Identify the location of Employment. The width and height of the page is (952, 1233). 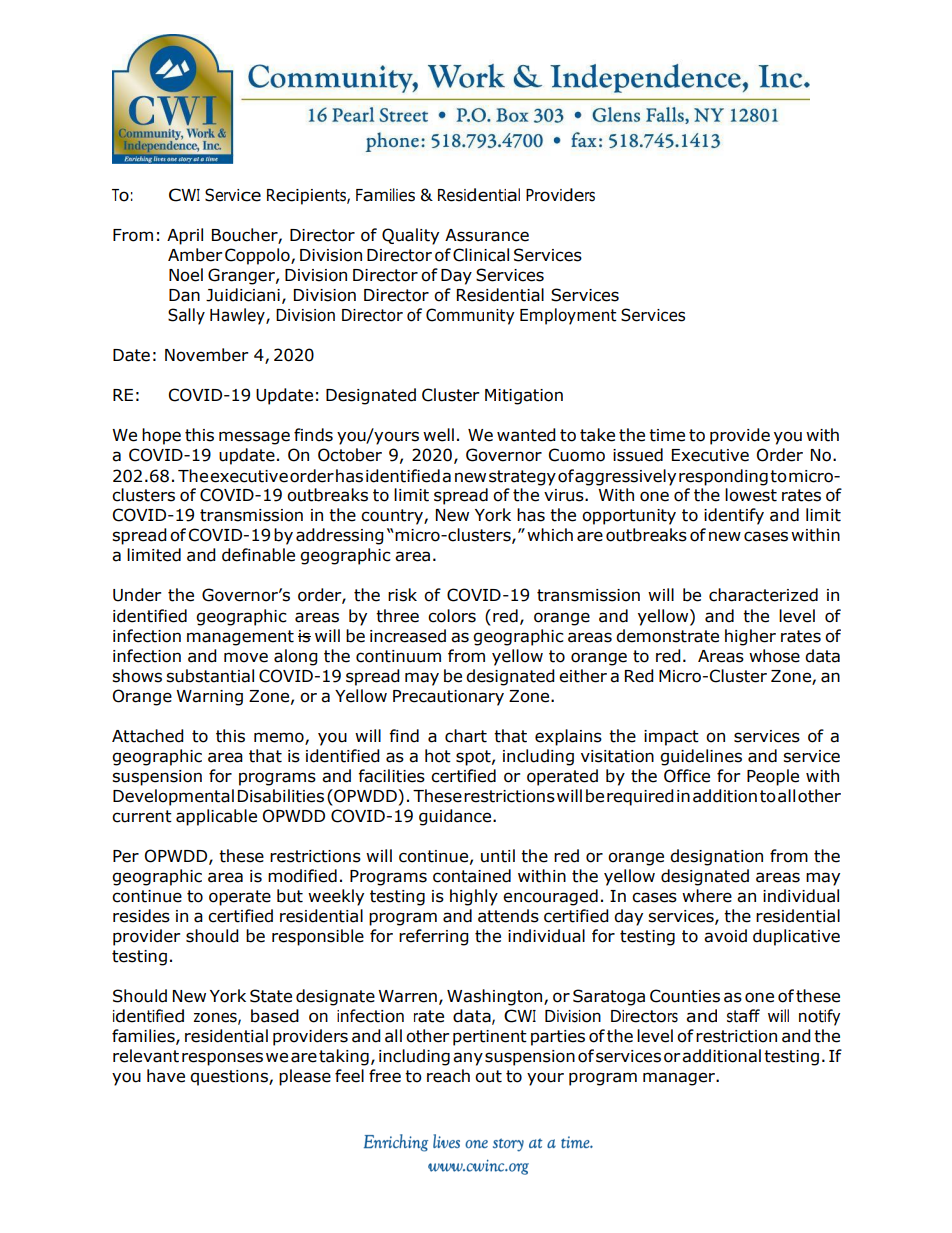
(568, 316).
